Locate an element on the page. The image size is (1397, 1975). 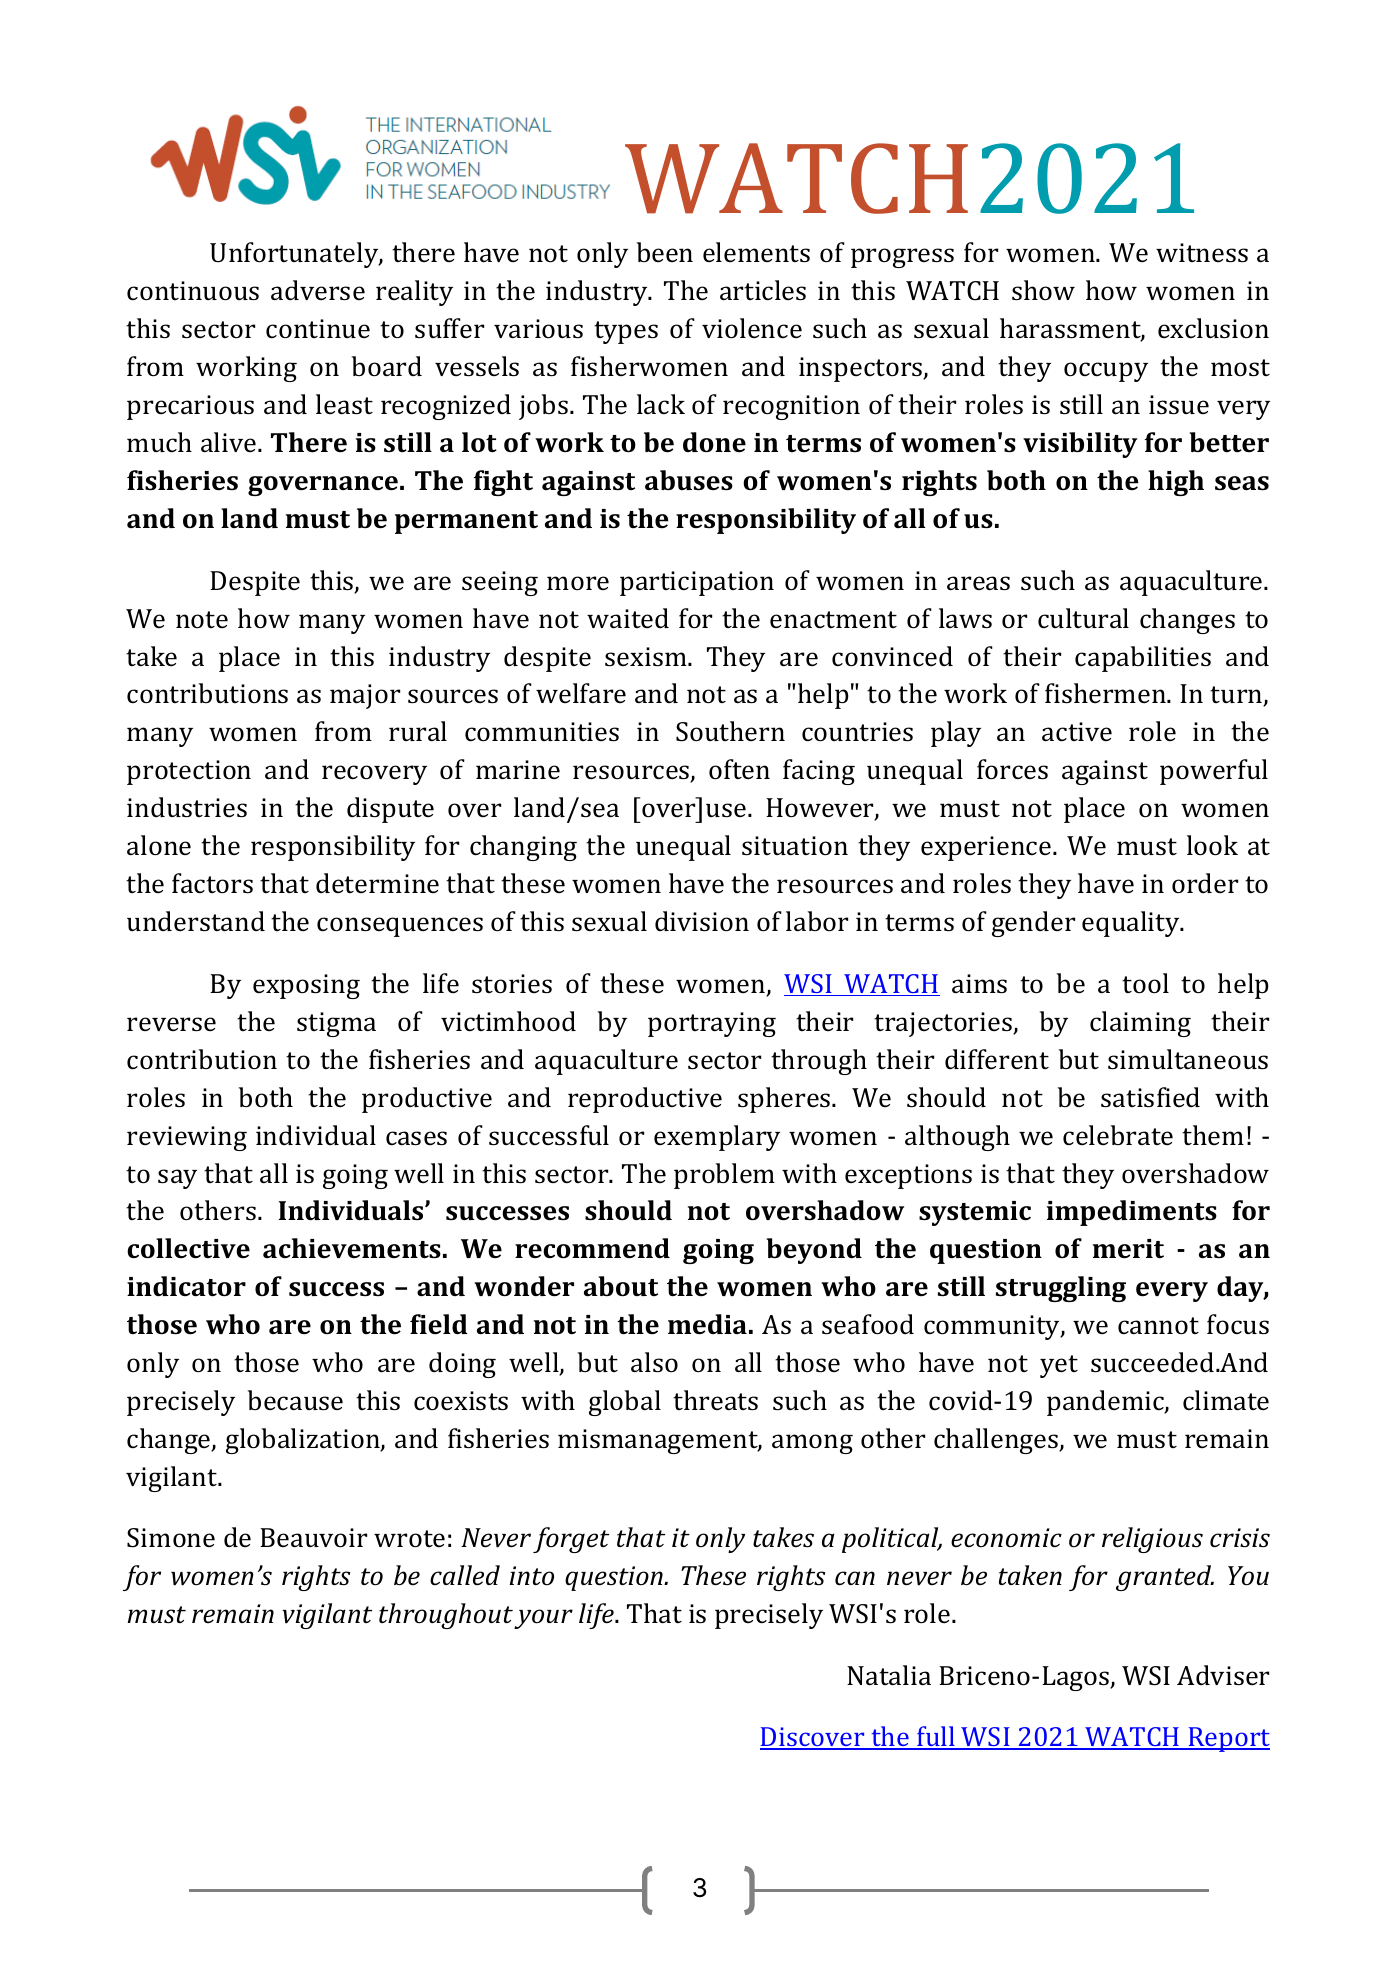
factors is located at coordinates (212, 883).
